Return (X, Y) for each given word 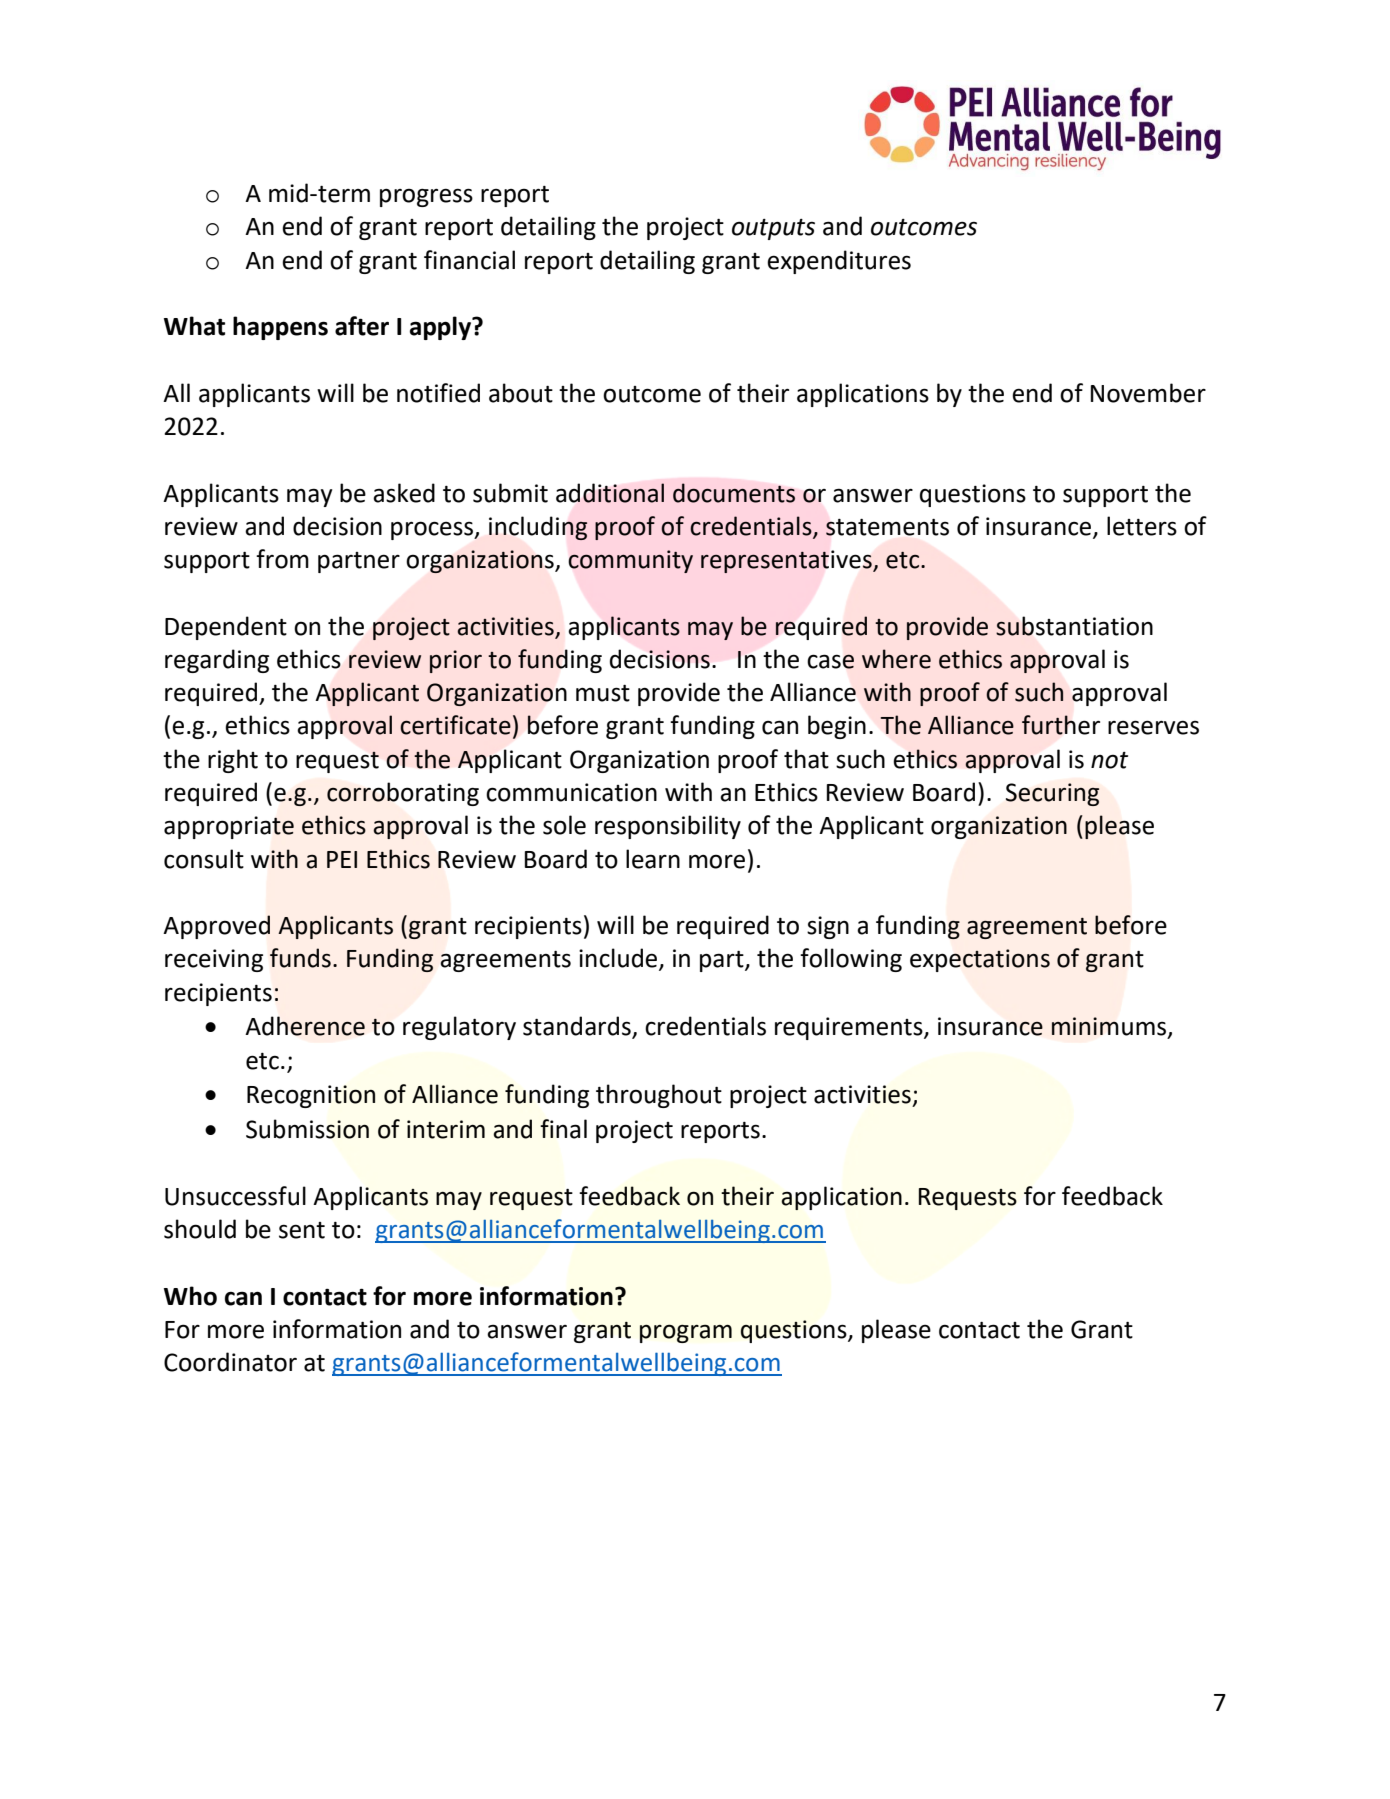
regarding (217, 661)
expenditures (839, 262)
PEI (342, 859)
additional (610, 493)
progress (426, 197)
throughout (659, 1096)
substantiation (1074, 626)
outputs (773, 229)
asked (404, 493)
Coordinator (230, 1362)
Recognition (311, 1096)
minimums (1110, 1027)
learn (653, 859)
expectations (980, 960)
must (603, 693)
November (1148, 393)
